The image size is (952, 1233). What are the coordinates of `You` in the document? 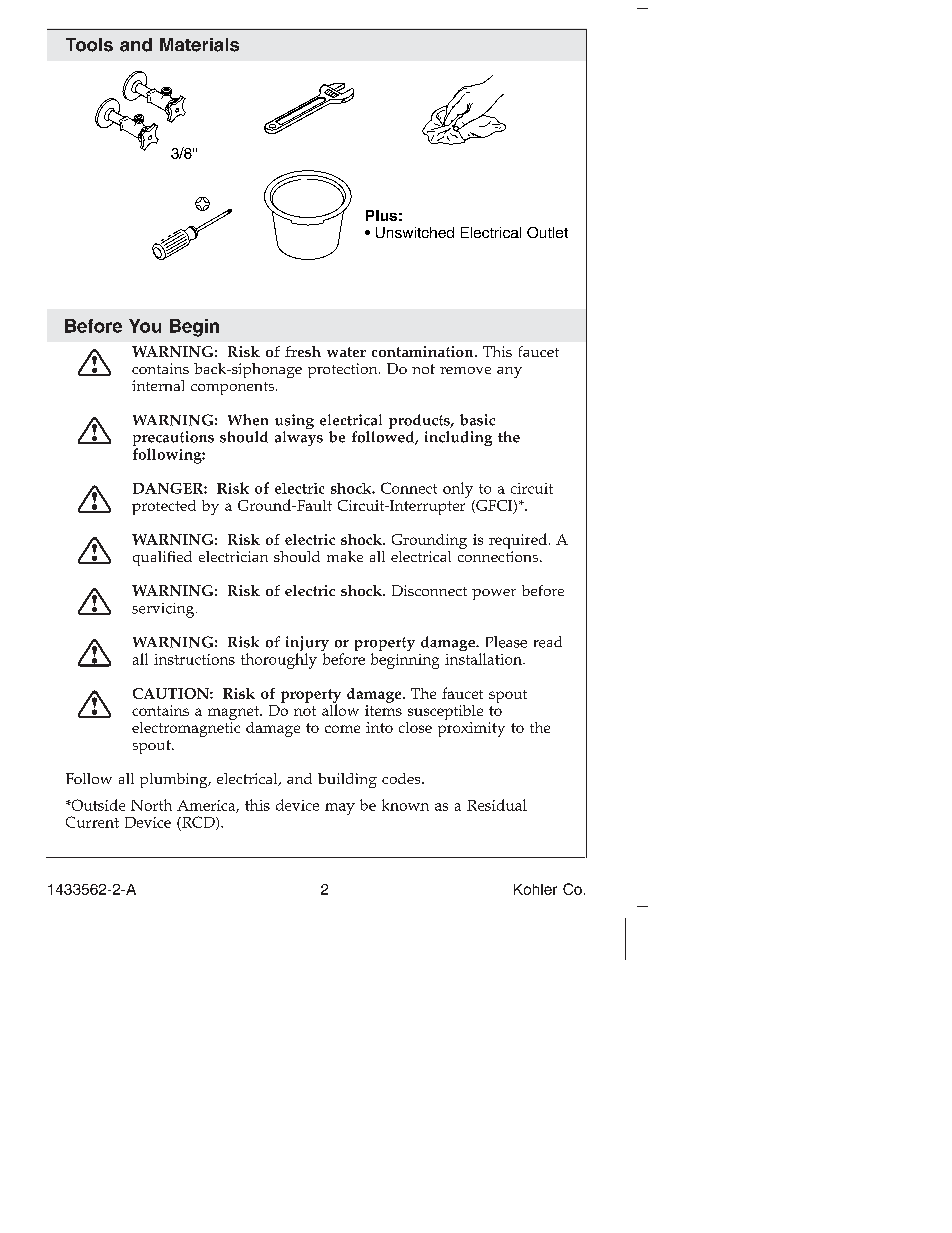 It's located at (145, 326).
